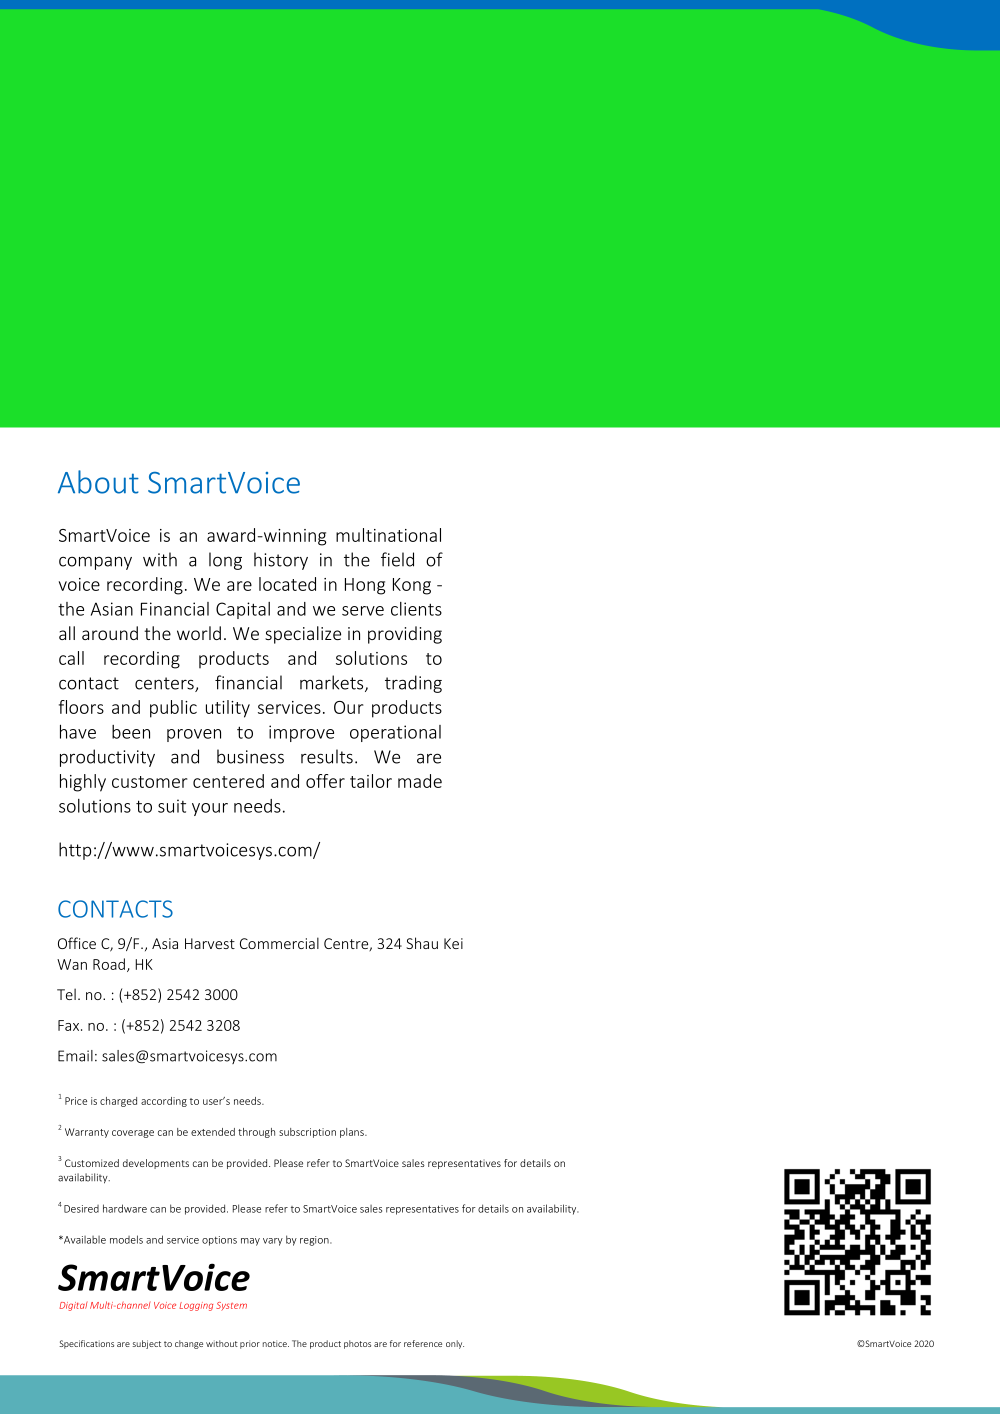 The width and height of the screenshot is (1000, 1414). Describe the element at coordinates (118, 1102) in the screenshot. I see `charged` at that location.
